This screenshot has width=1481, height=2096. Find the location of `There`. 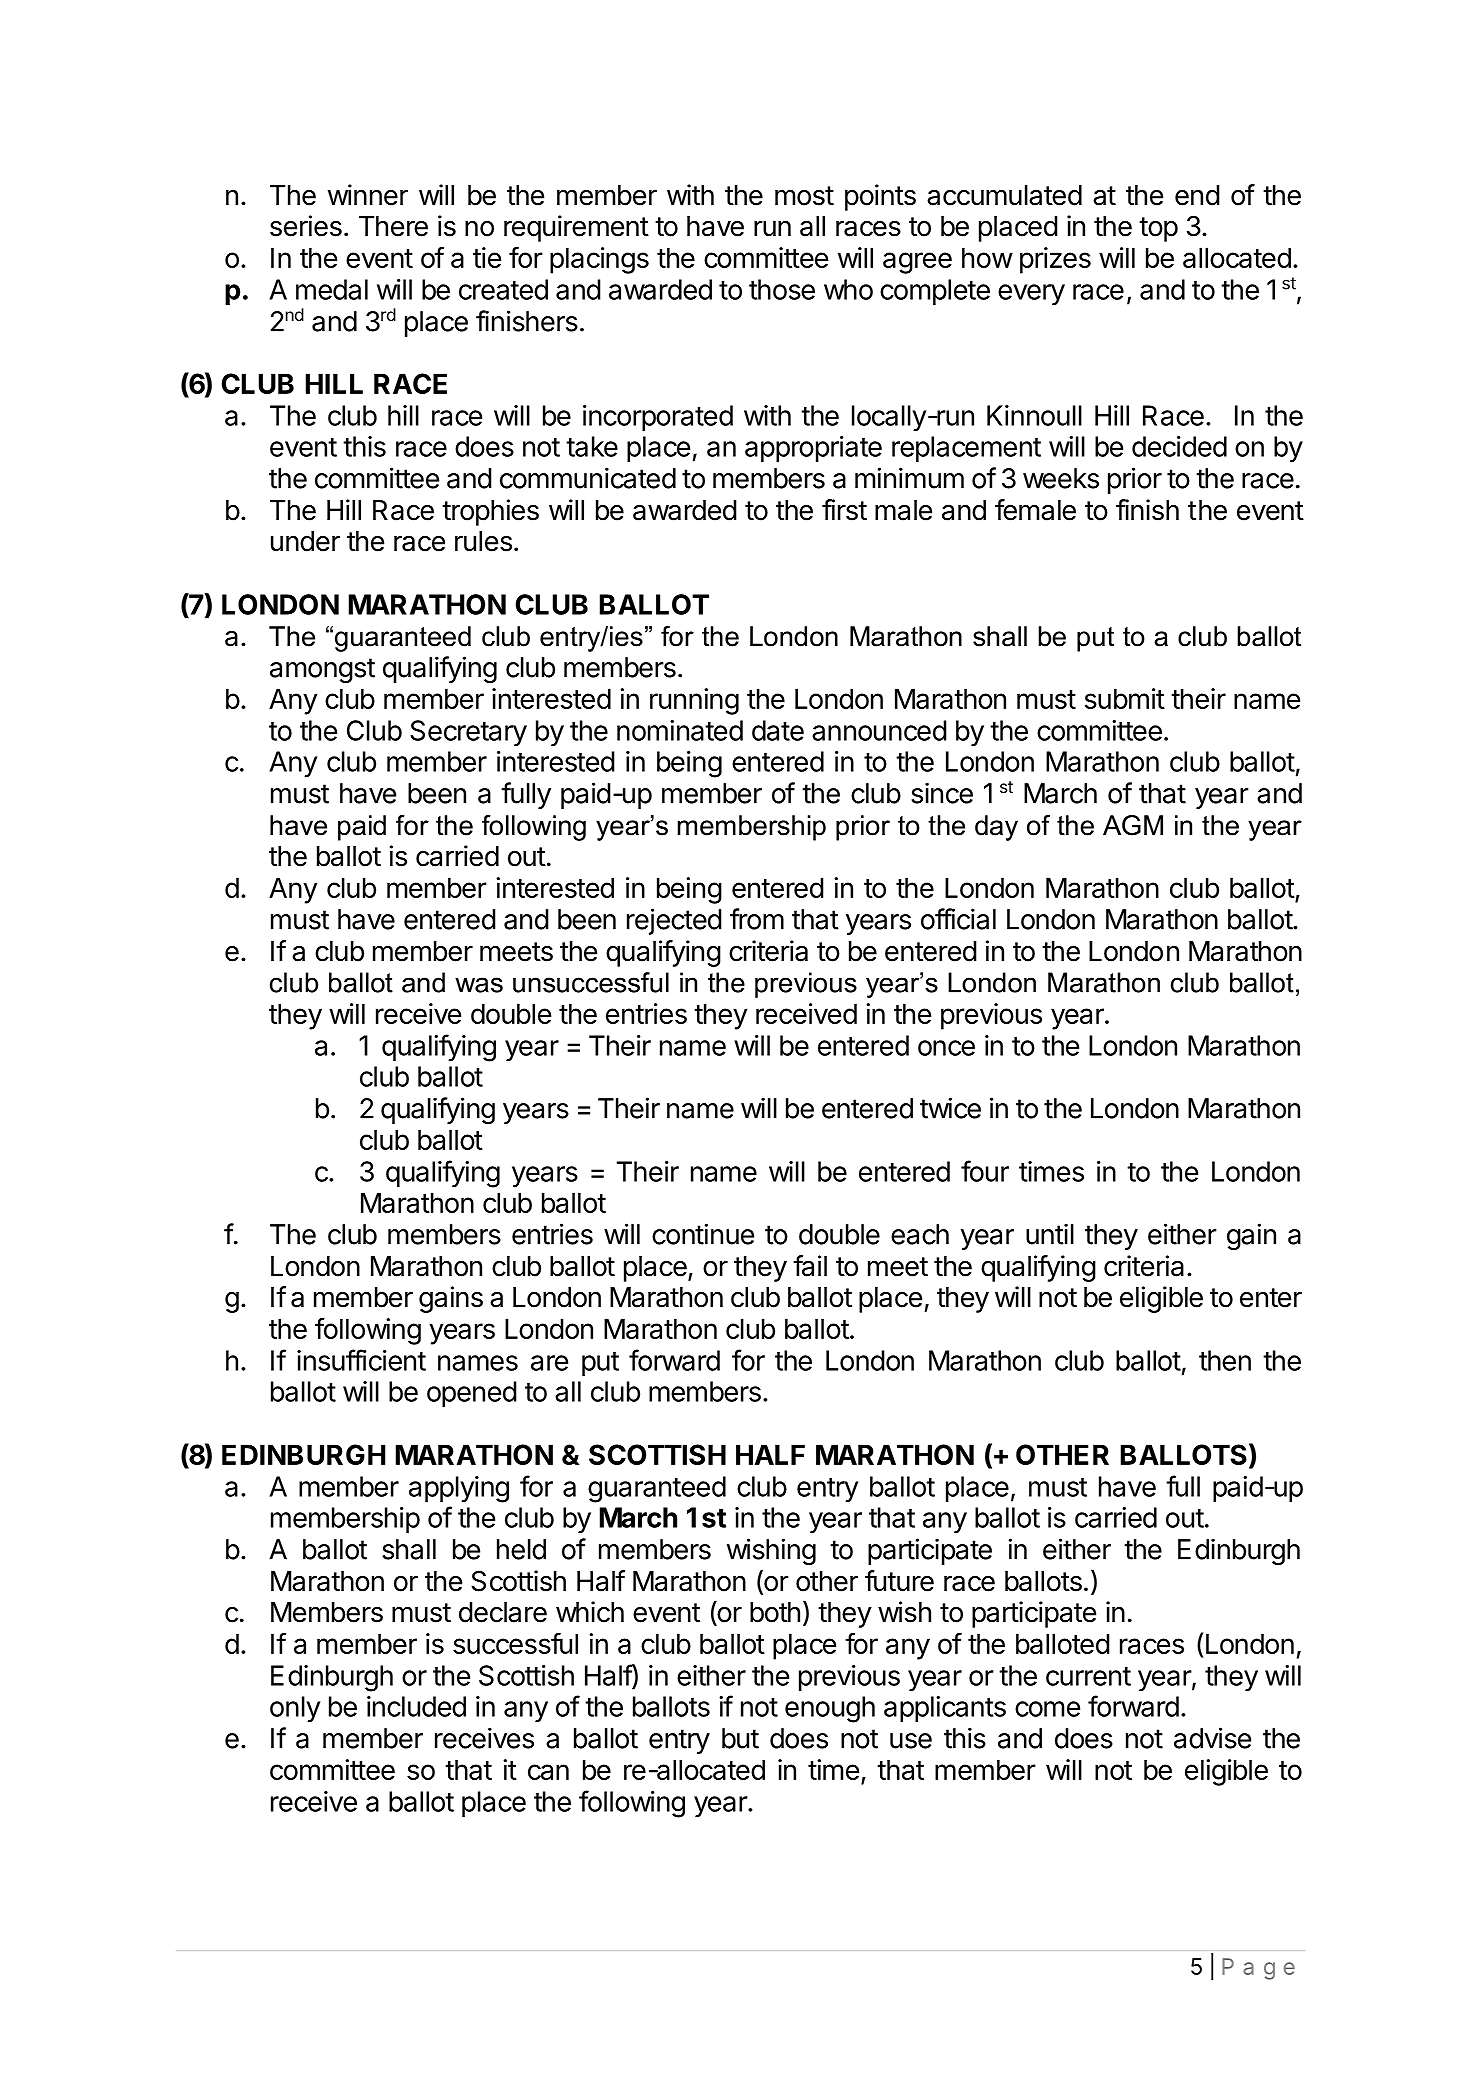

There is located at coordinates (393, 226).
